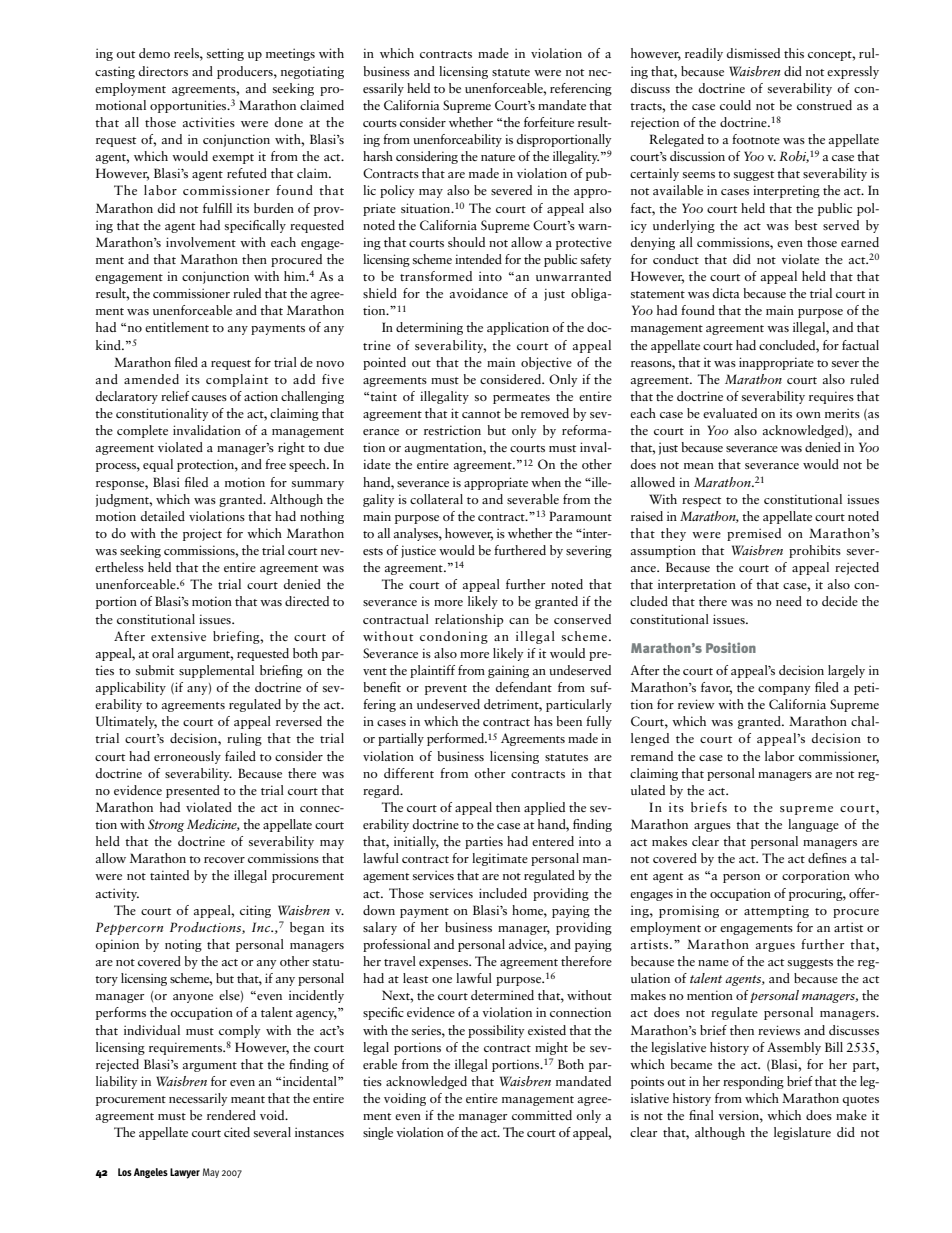 The height and width of the image is (1233, 952). I want to click on could, so click(735, 105).
